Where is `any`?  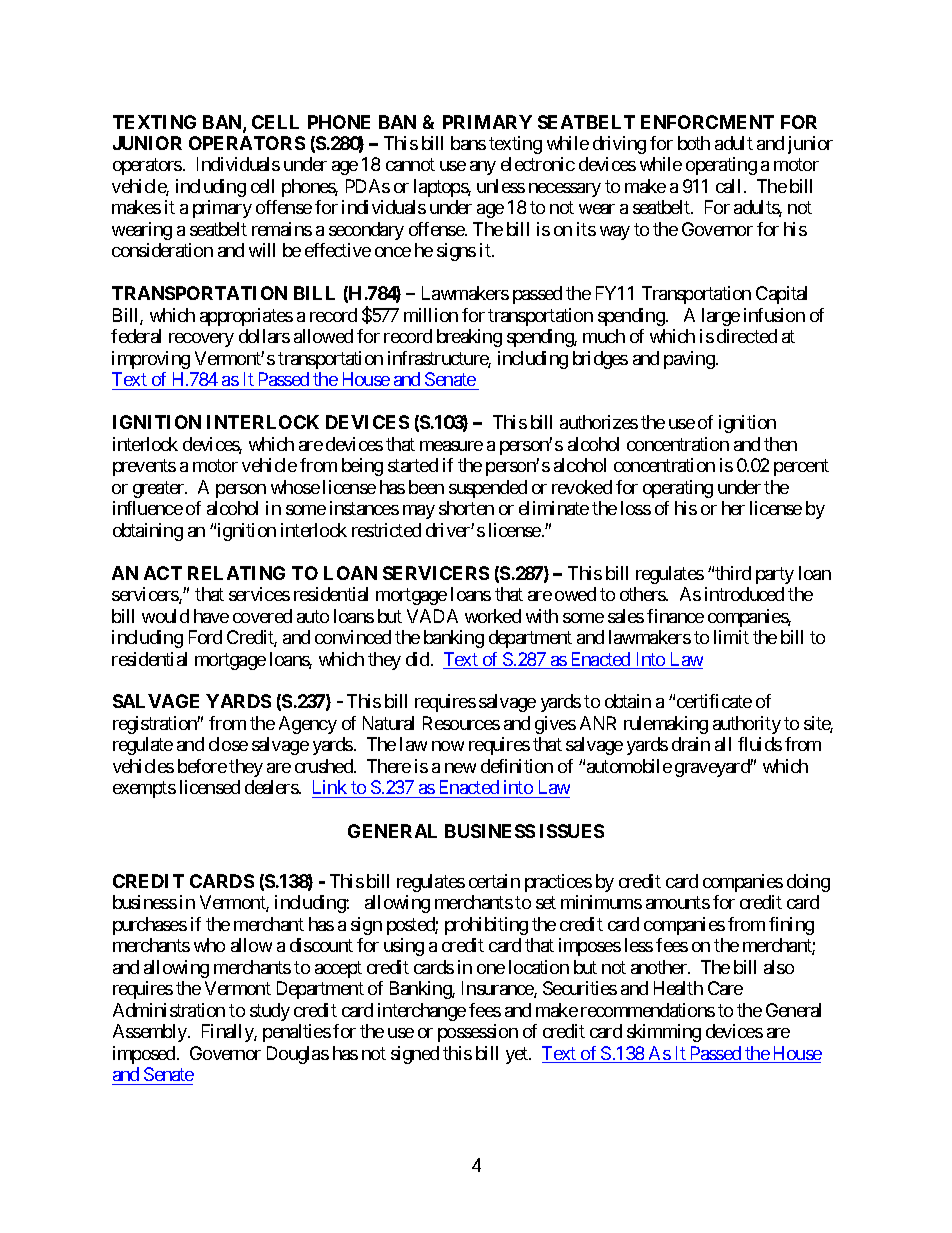 any is located at coordinates (483, 168).
